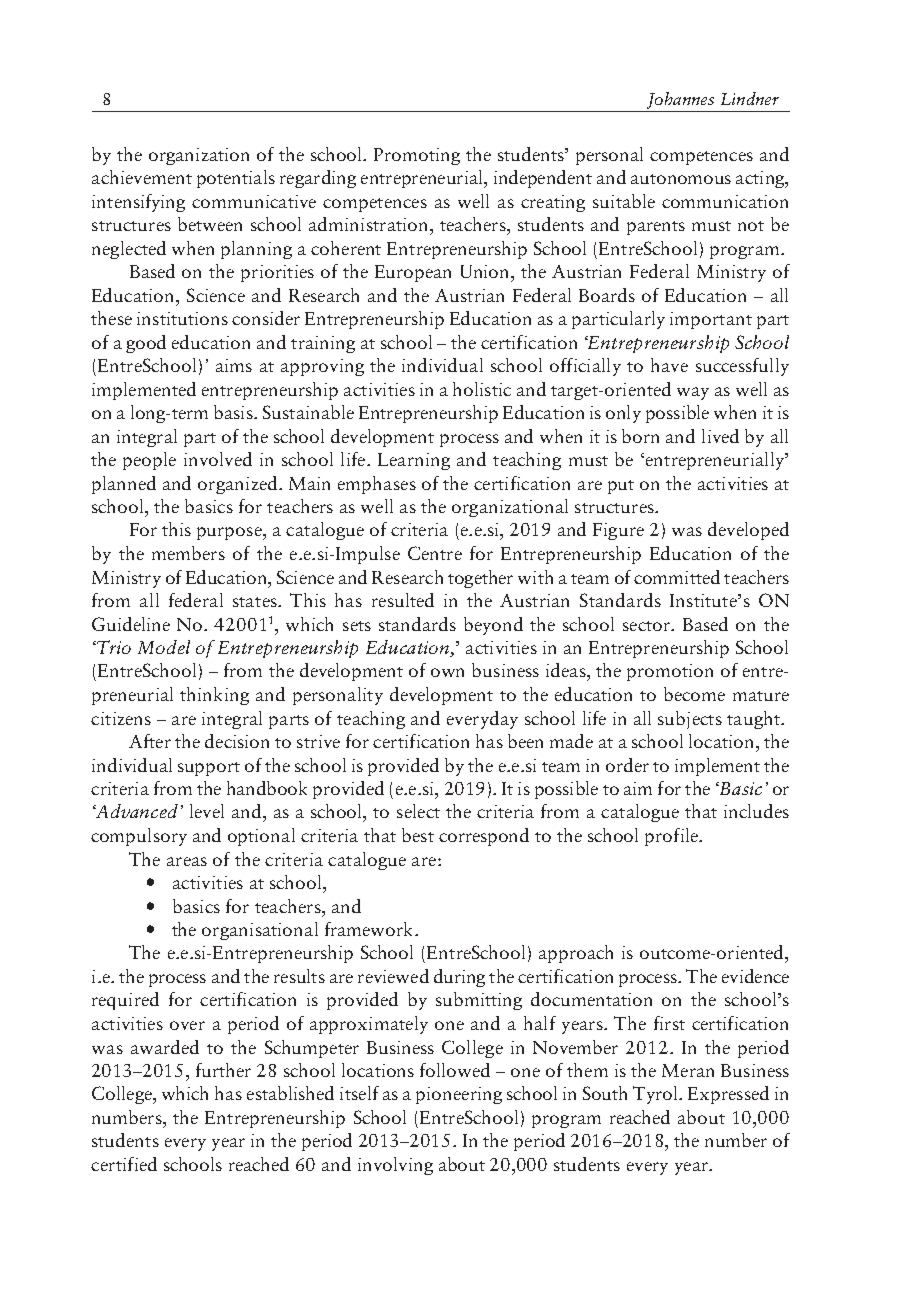  Describe the element at coordinates (142, 177) in the screenshot. I see `achievement` at that location.
